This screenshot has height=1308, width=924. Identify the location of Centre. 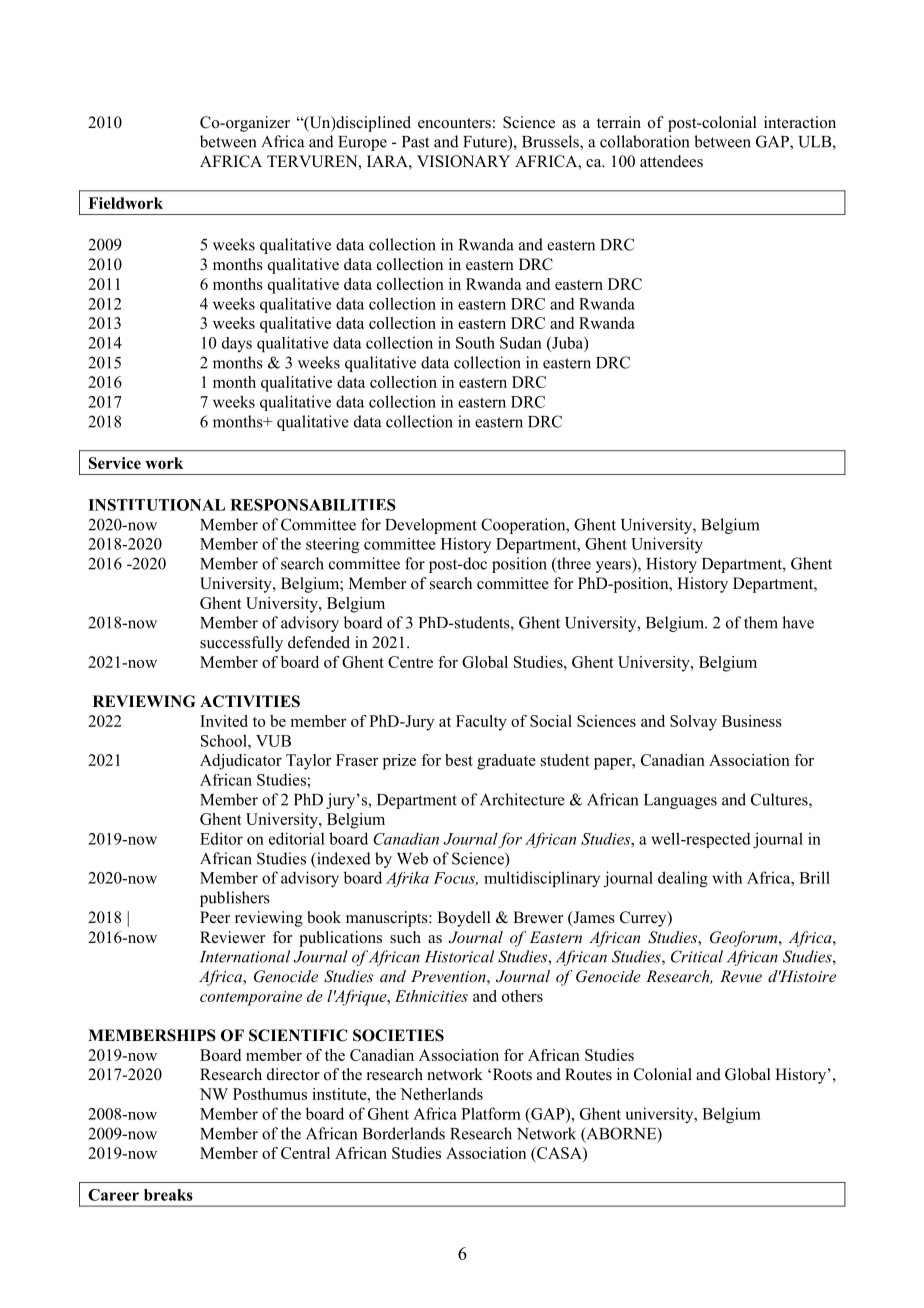
(410, 662).
